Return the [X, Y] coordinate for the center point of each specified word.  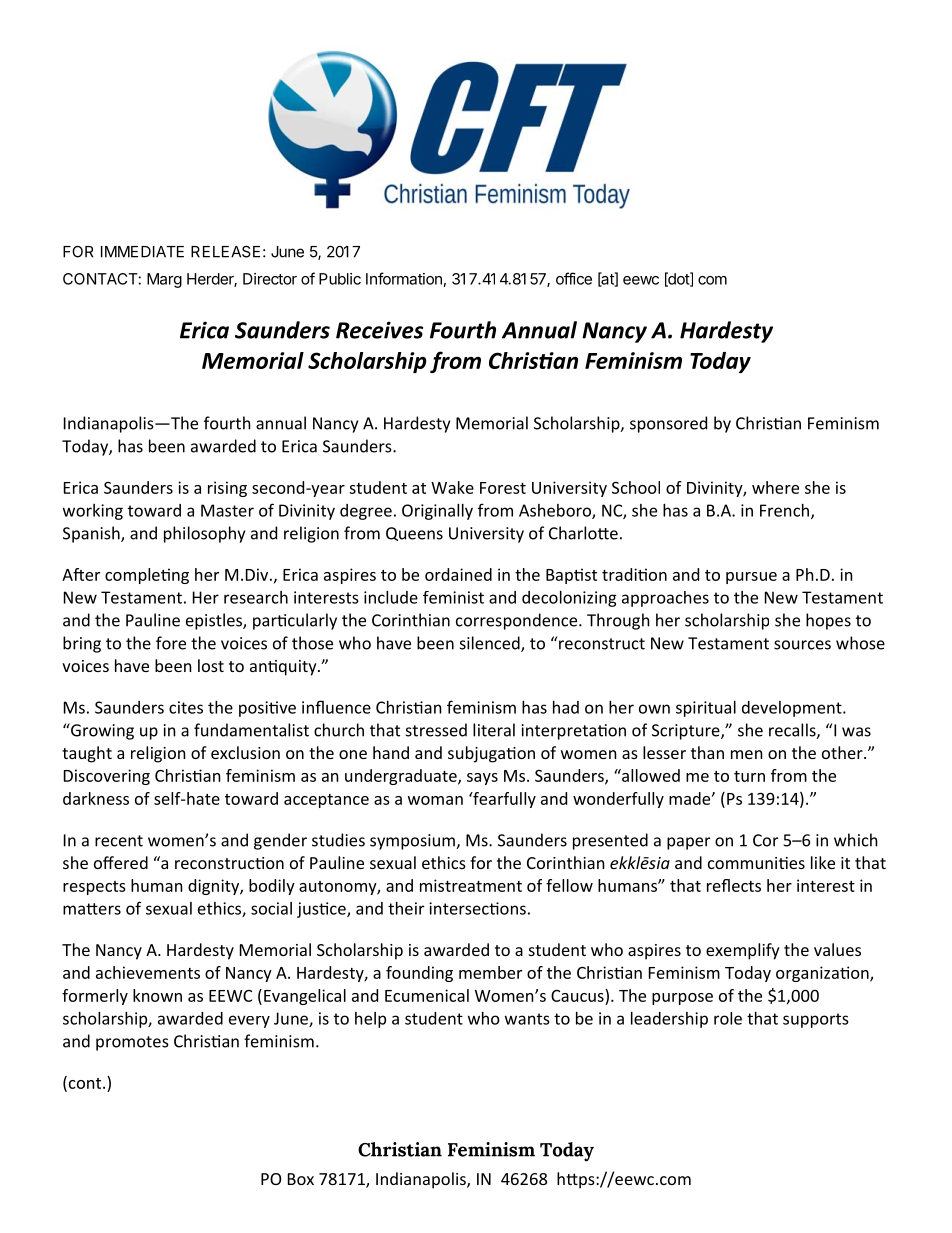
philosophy [204, 534]
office [574, 278]
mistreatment [471, 885]
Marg [164, 280]
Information [404, 278]
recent [119, 841]
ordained [458, 574]
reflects [734, 885]
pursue [751, 578]
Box [301, 1179]
